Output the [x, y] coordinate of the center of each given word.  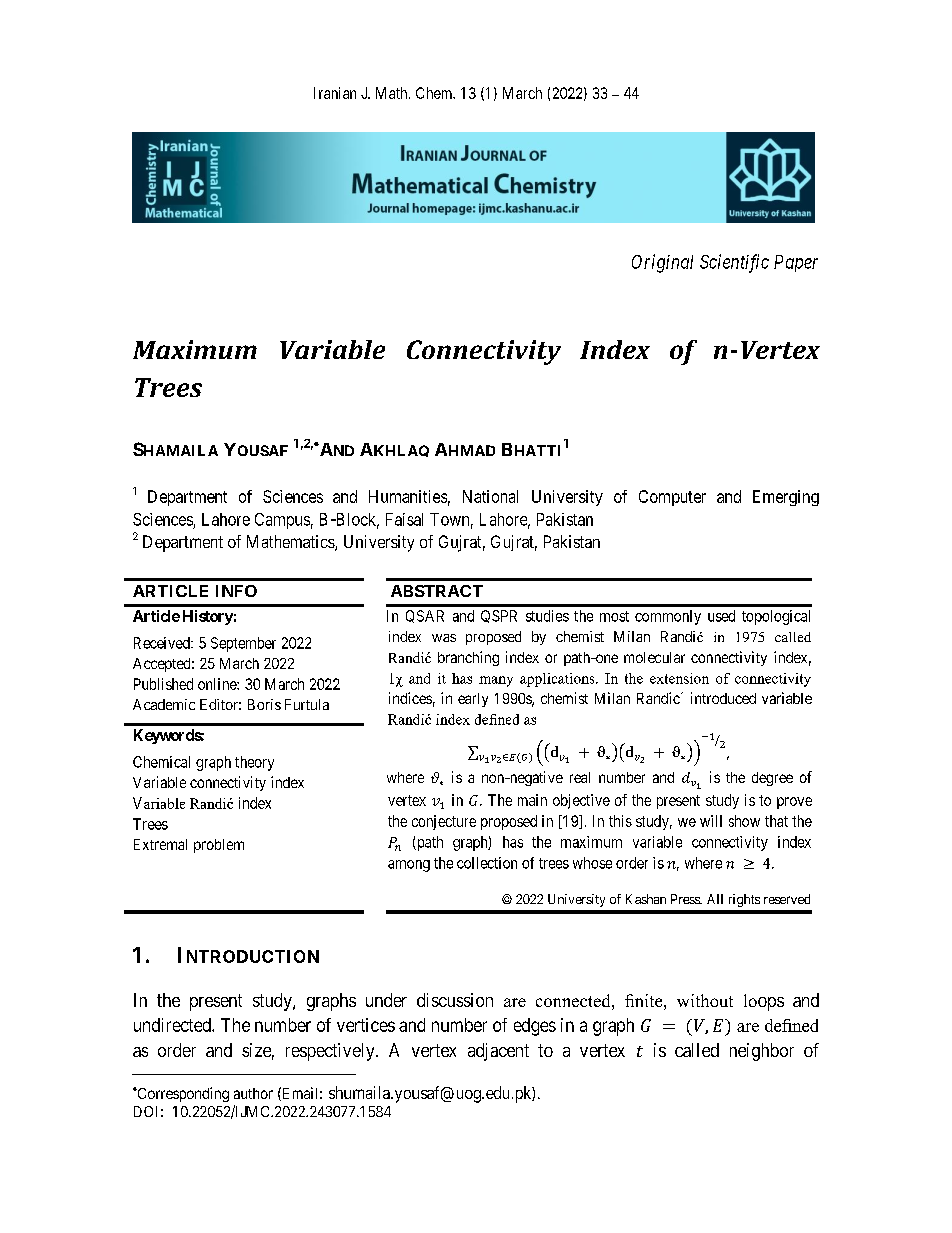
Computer [672, 498]
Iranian [335, 93]
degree [772, 779]
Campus [282, 521]
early [473, 700]
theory [254, 763]
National [490, 496]
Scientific [734, 263]
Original [662, 263]
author [253, 1093]
